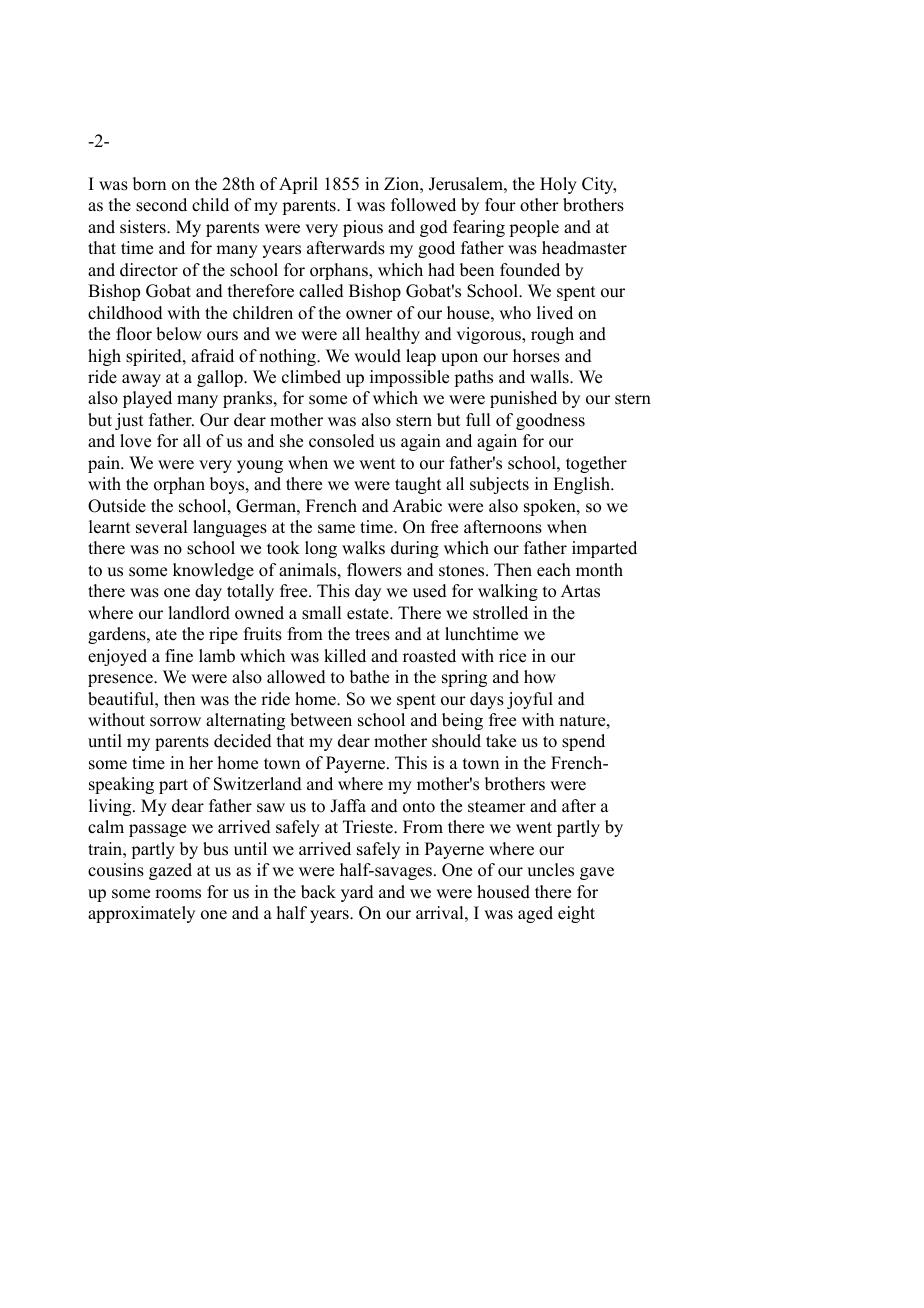 The height and width of the image is (1308, 924). What do you see at coordinates (363, 228) in the image?
I see `pious` at bounding box center [363, 228].
